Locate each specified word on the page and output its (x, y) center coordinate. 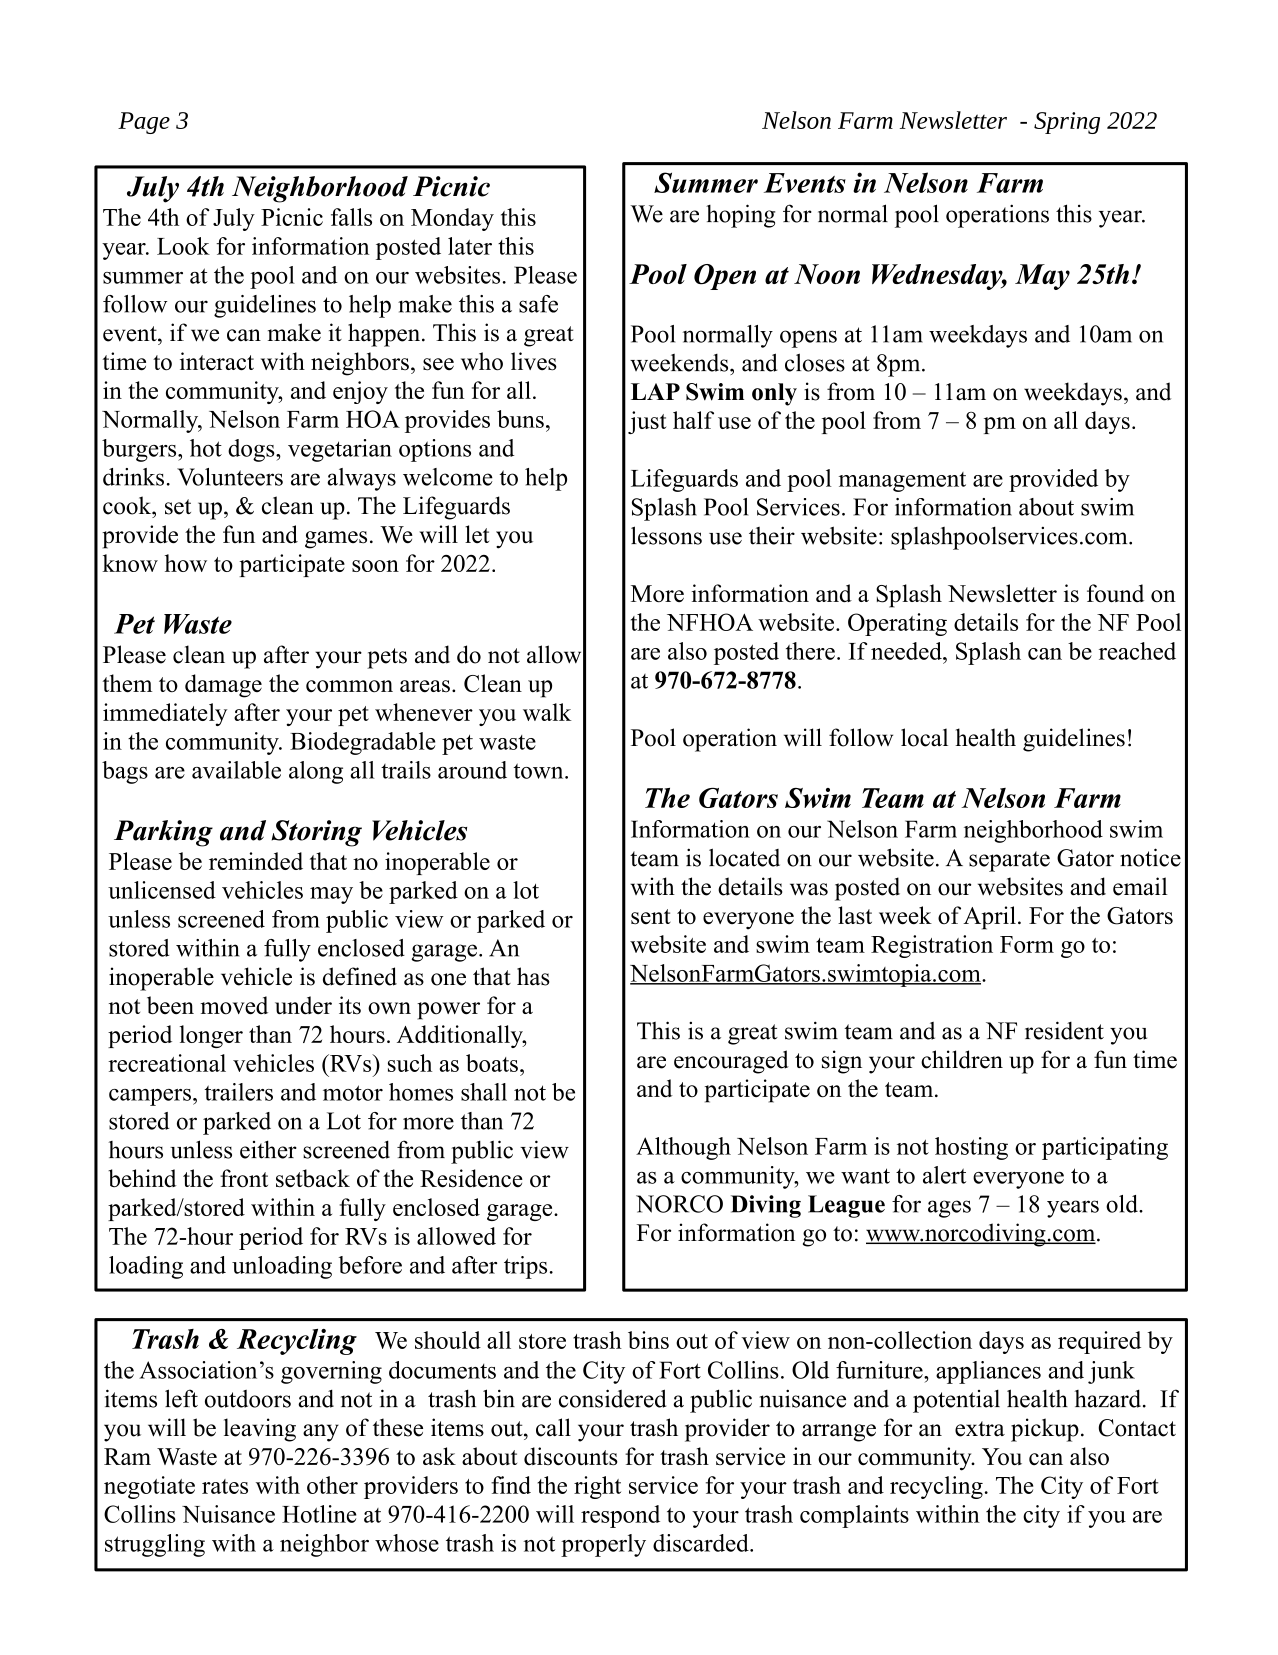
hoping (740, 216)
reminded (256, 861)
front (244, 1178)
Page (144, 123)
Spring (1067, 123)
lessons (666, 535)
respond (620, 1516)
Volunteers (230, 477)
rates (225, 1486)
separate (1009, 861)
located (744, 857)
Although (683, 1148)
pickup (1045, 1430)
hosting (971, 1148)
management (902, 482)
